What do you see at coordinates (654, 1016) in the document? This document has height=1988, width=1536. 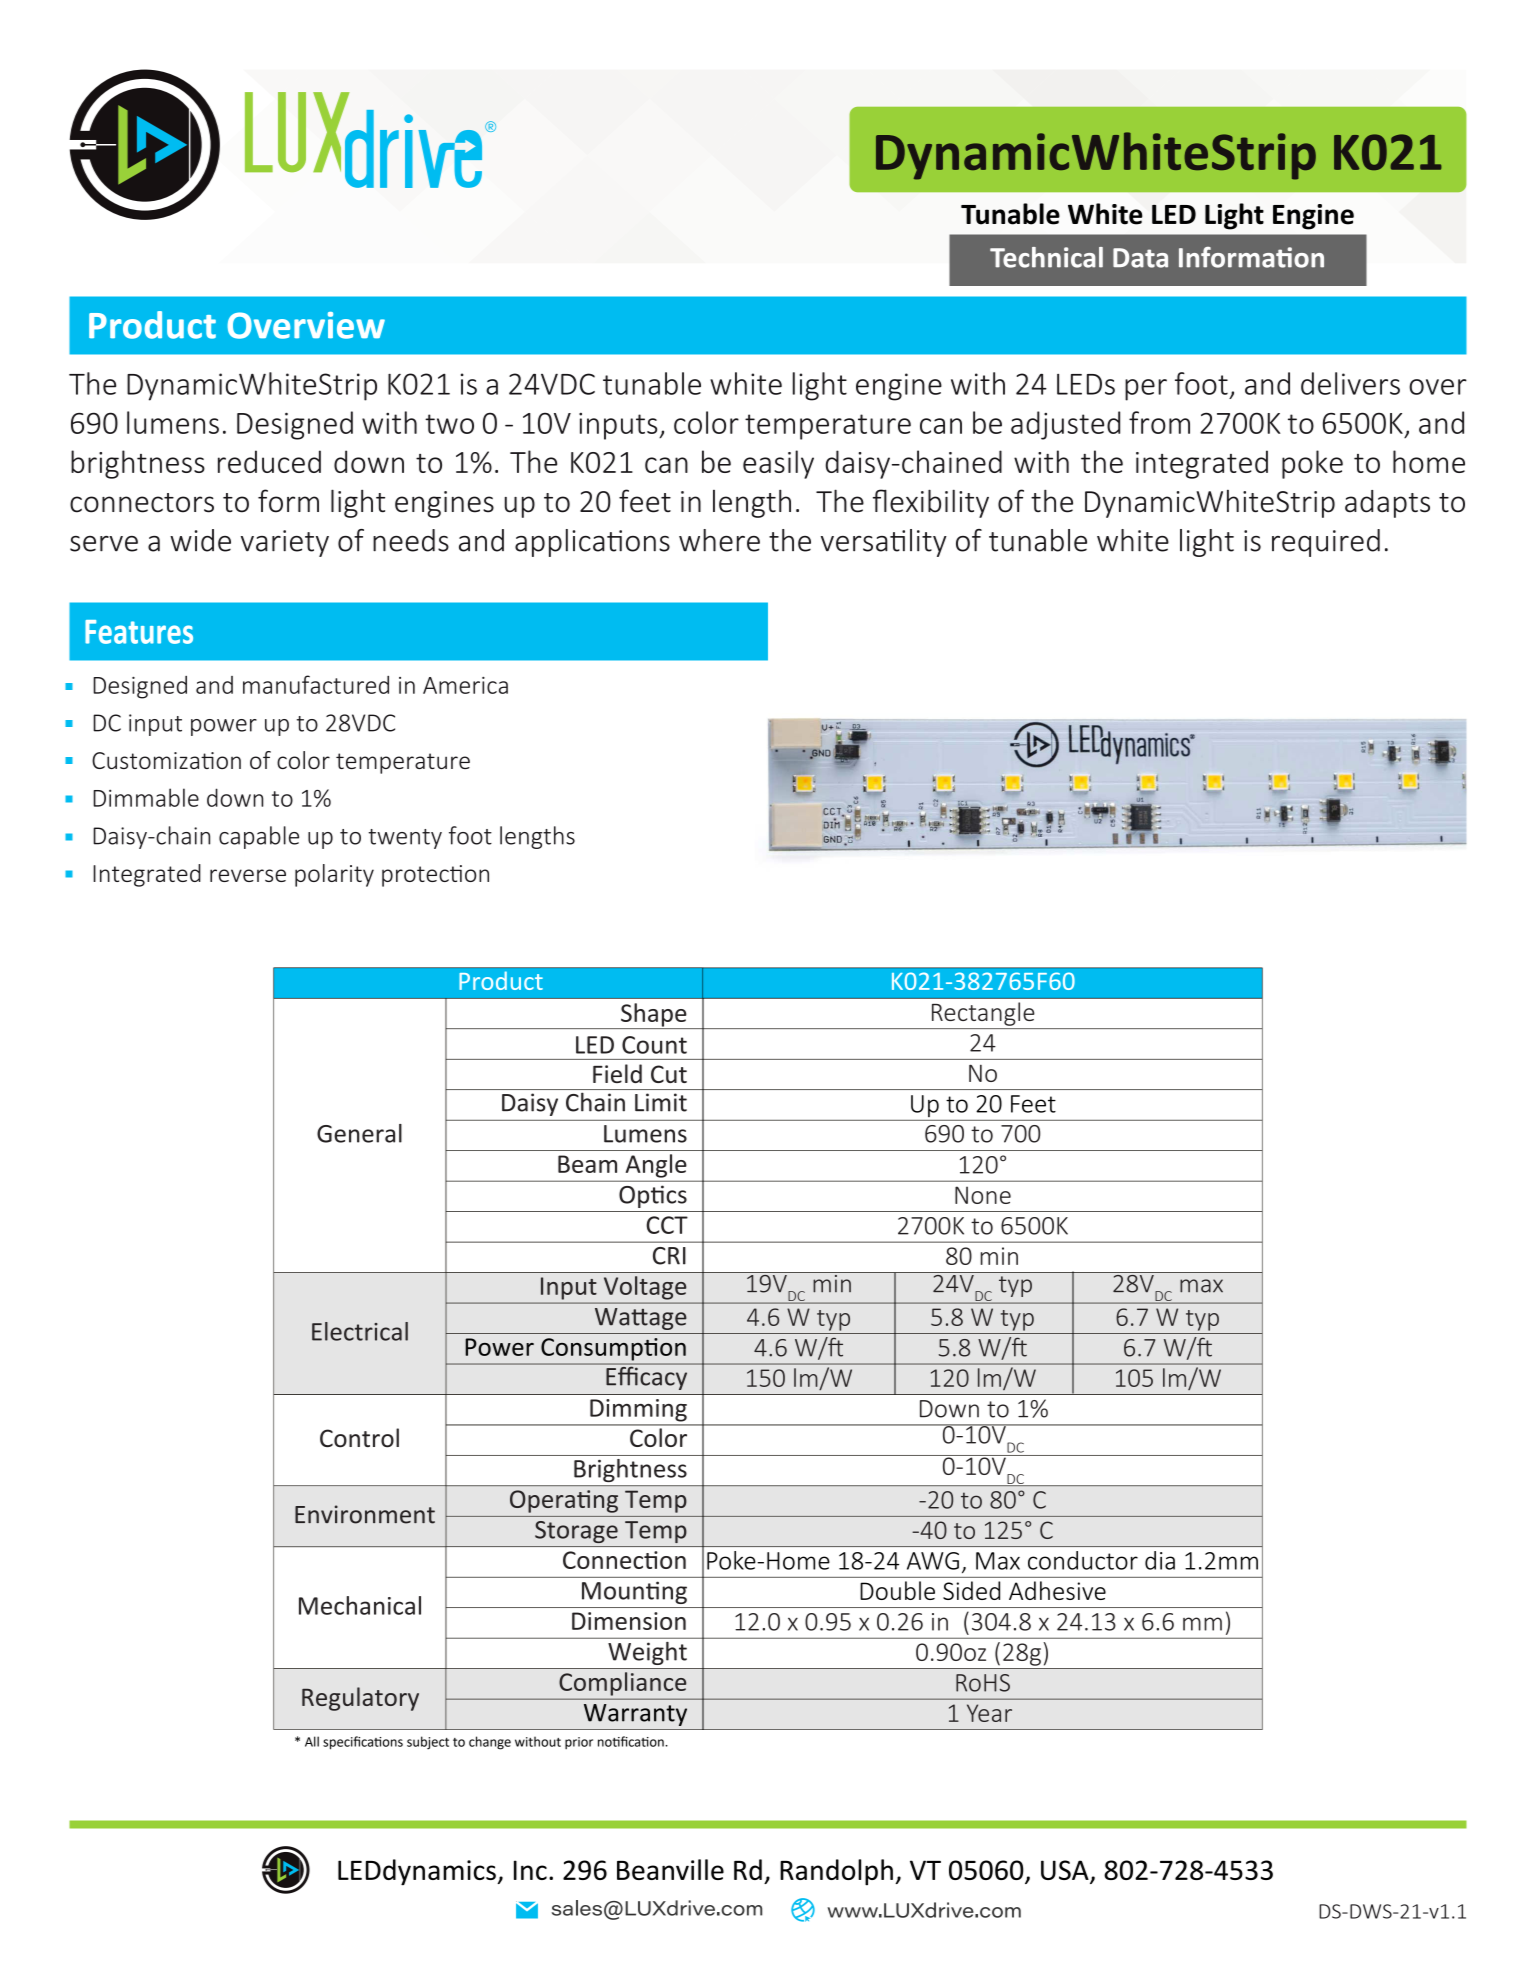 I see `Shape` at bounding box center [654, 1016].
